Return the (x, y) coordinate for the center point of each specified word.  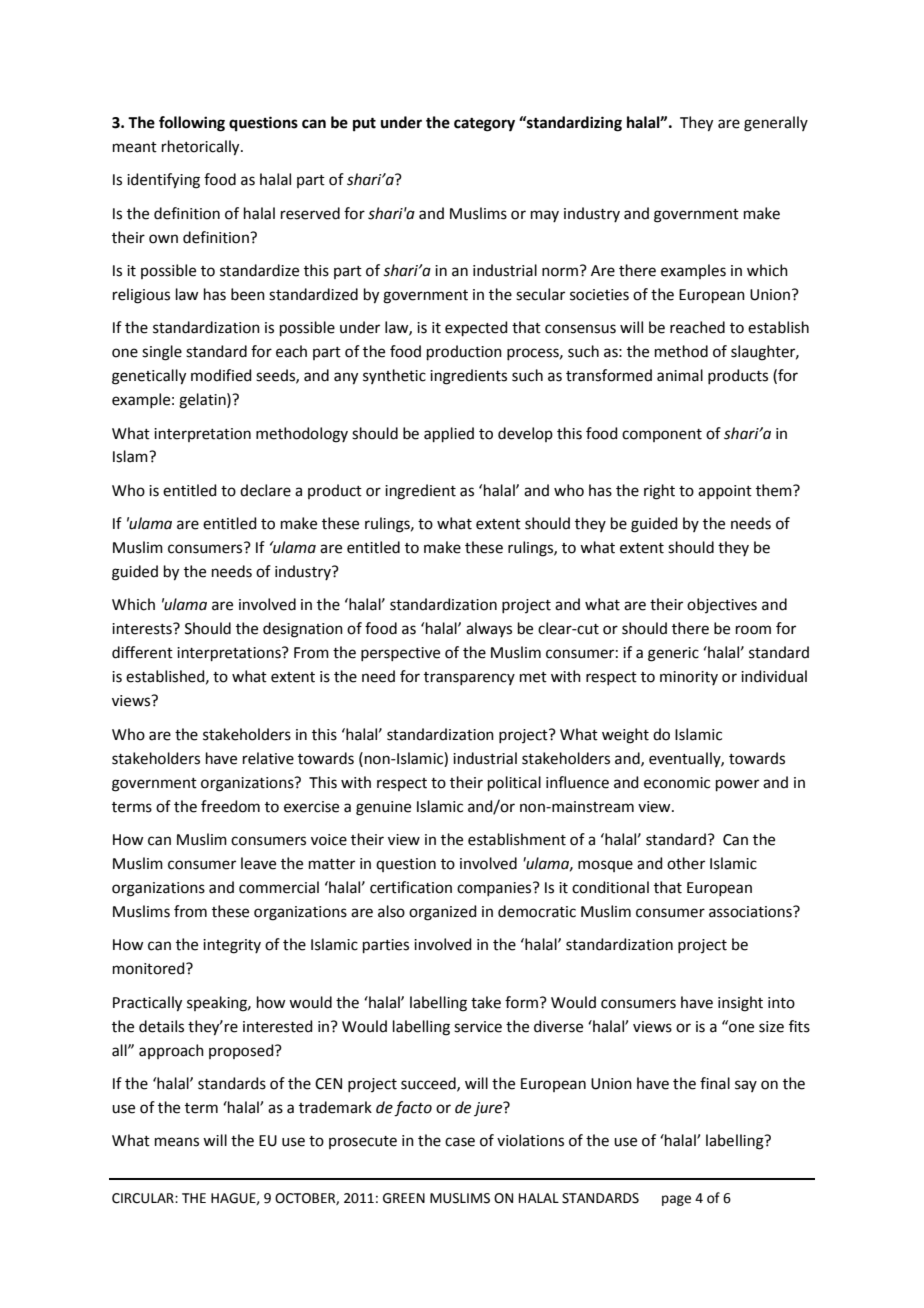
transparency (469, 678)
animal (680, 375)
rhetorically (202, 148)
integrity (232, 946)
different (142, 652)
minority (689, 678)
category (484, 125)
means (177, 1142)
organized (443, 913)
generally (776, 124)
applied (449, 434)
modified (221, 375)
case (460, 1142)
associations (751, 912)
